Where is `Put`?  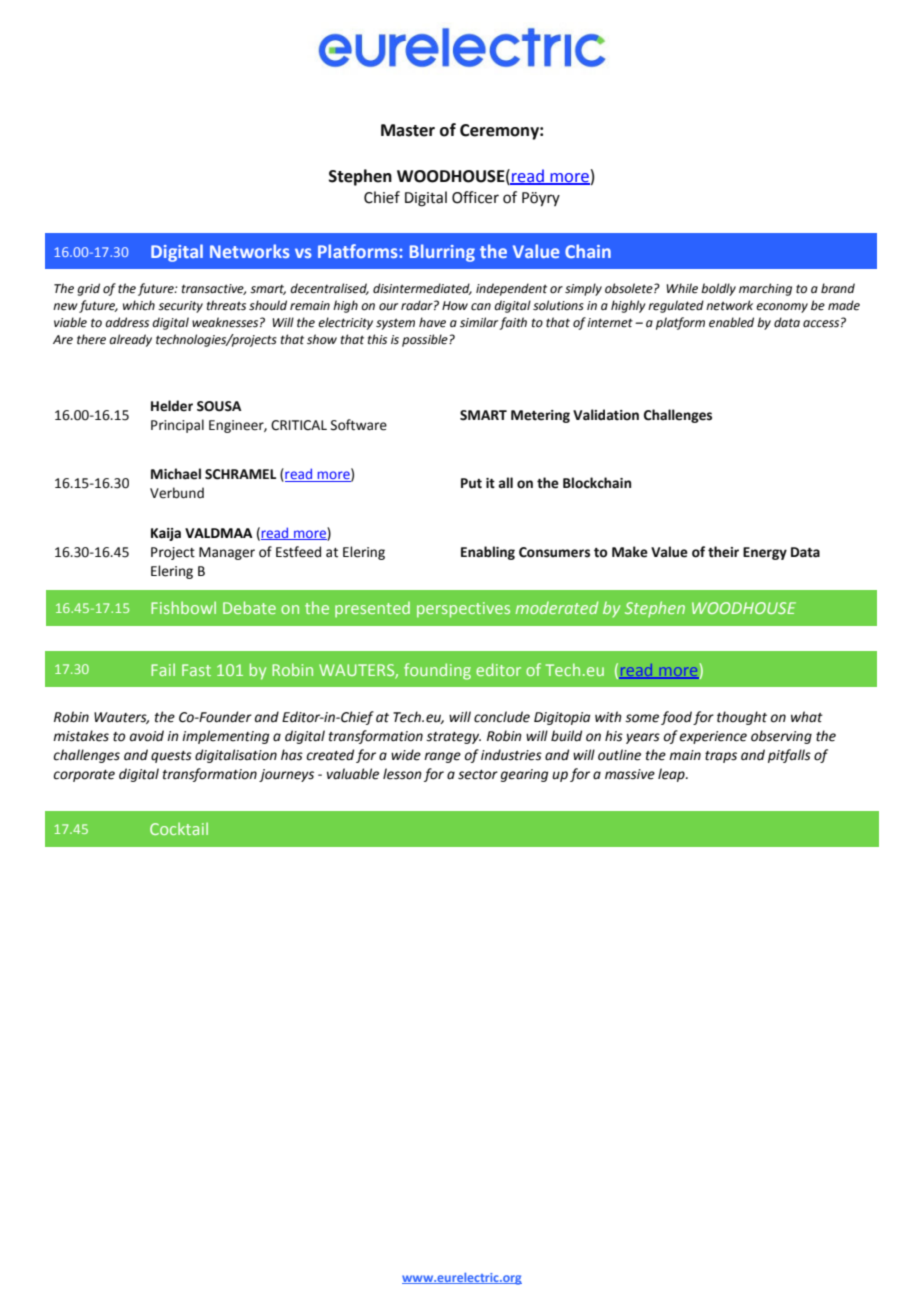 Put is located at coordinates (471, 483).
